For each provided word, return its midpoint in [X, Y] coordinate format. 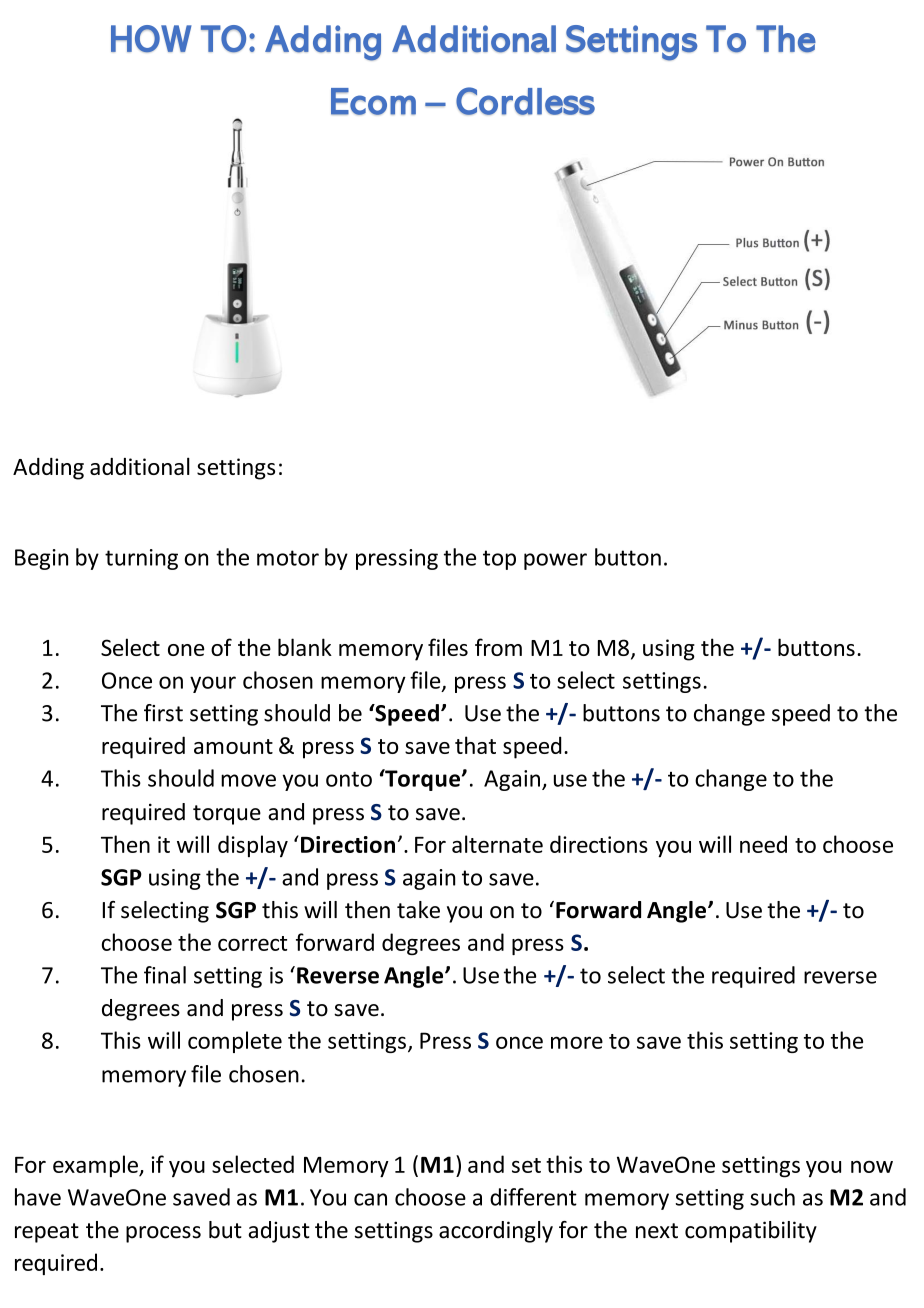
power [555, 561]
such [772, 1197]
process [163, 1234]
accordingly [496, 1232]
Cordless [525, 101]
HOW [151, 39]
